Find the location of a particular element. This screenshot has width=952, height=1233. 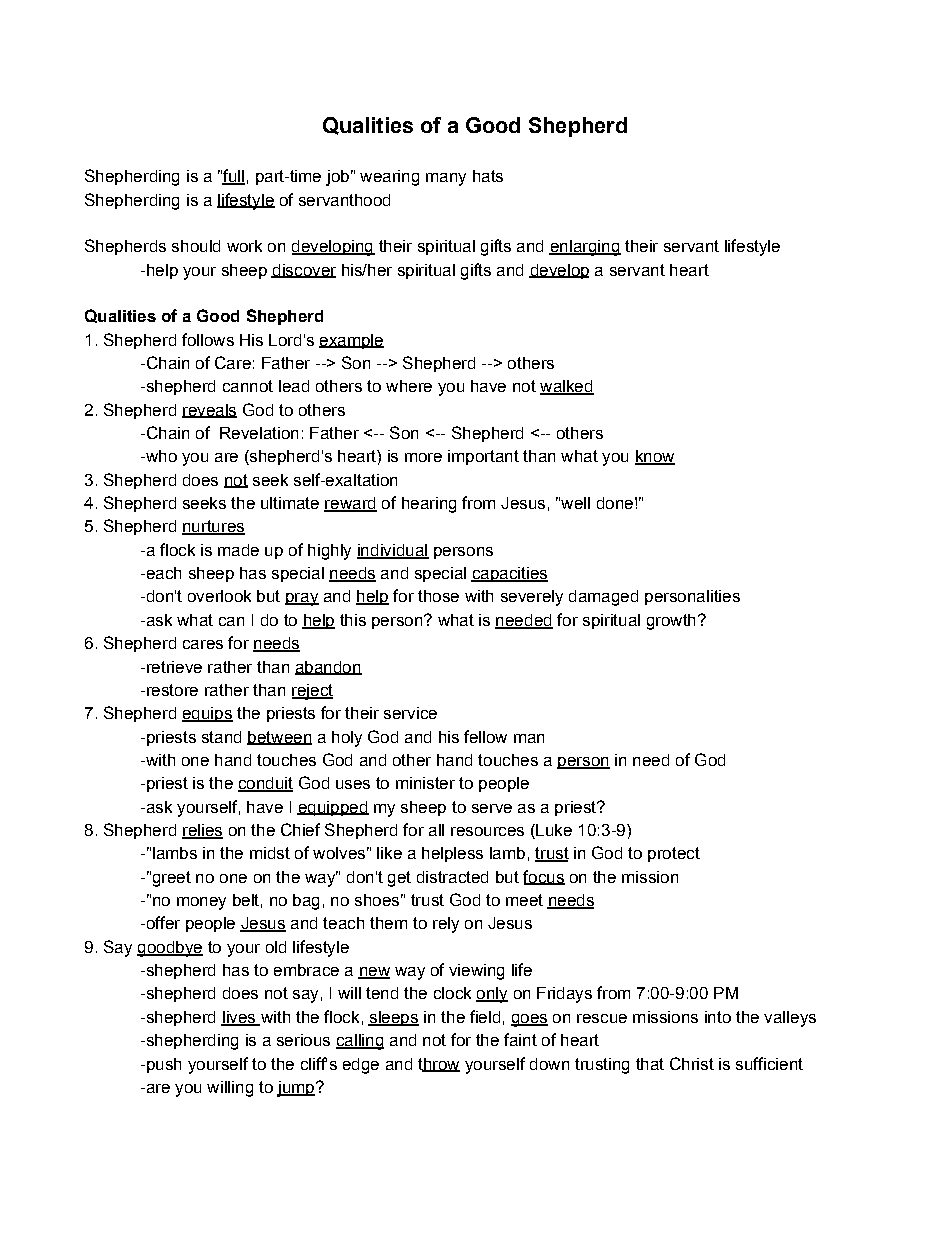

growth is located at coordinates (671, 622).
